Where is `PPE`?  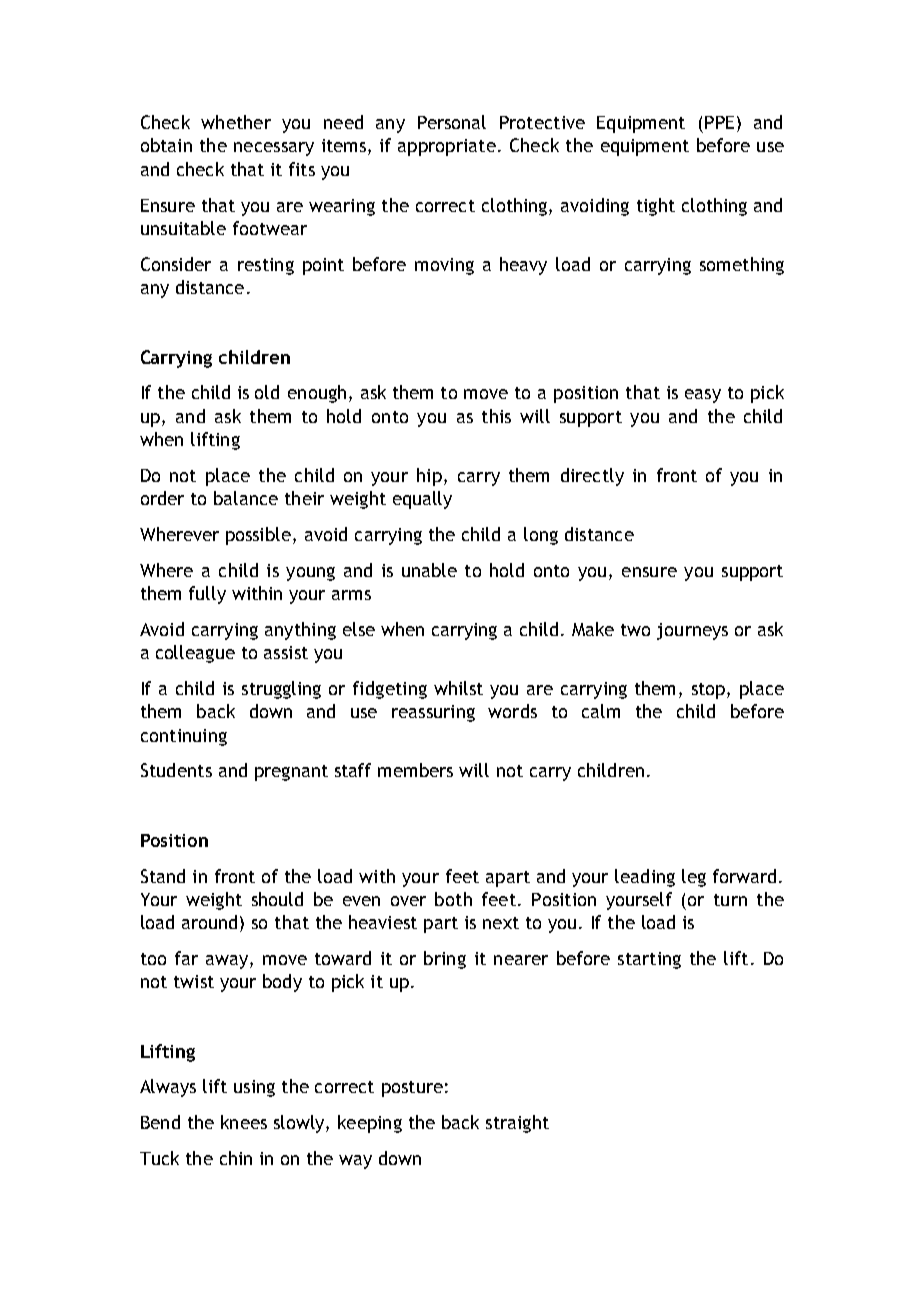 PPE is located at coordinates (719, 122).
